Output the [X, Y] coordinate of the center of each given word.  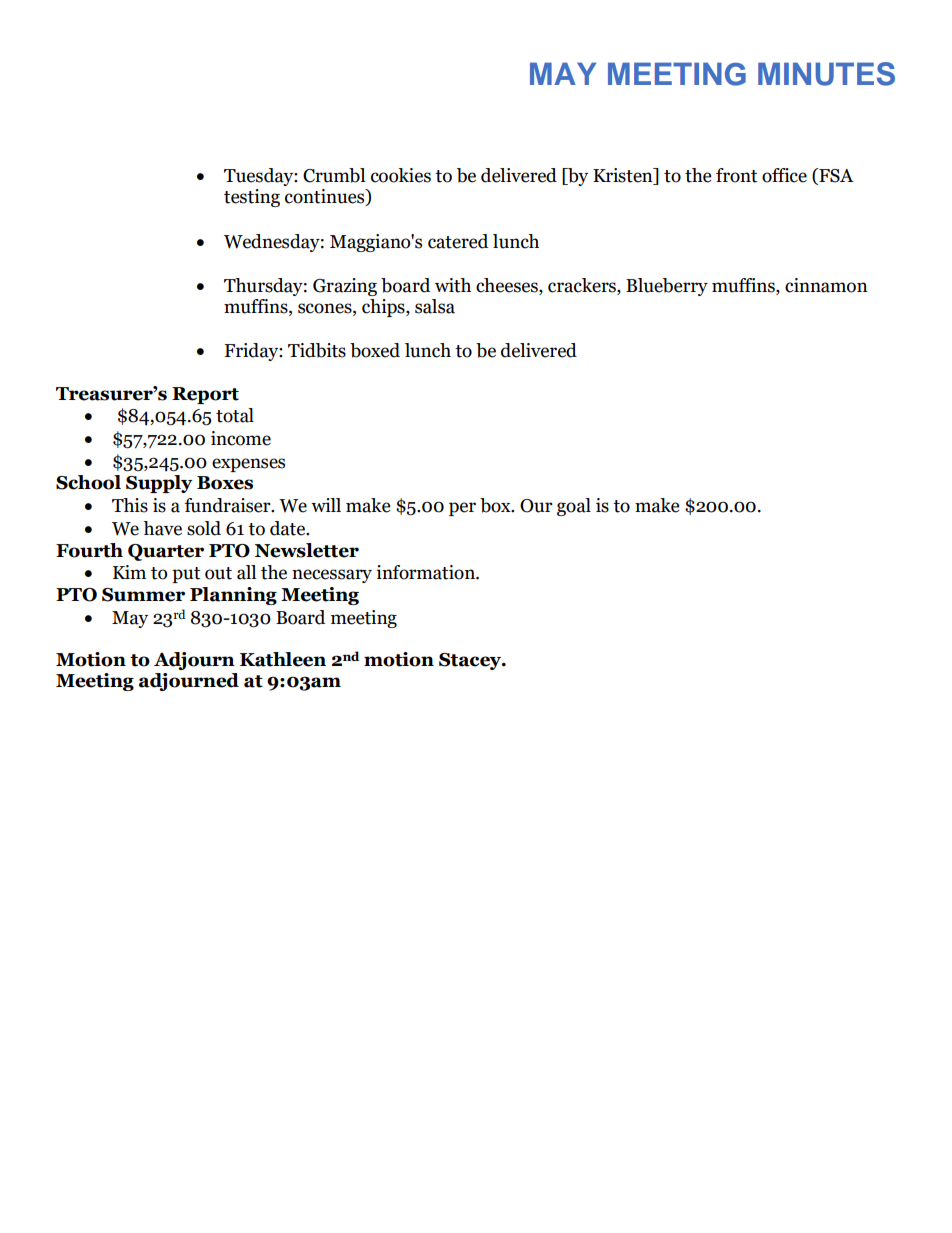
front [736, 175]
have [162, 528]
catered [458, 241]
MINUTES [826, 74]
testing [252, 198]
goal [574, 507]
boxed [375, 350]
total [235, 415]
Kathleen [283, 659]
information [426, 572]
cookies [401, 175]
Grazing [345, 287]
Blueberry [667, 287]
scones [326, 308]
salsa [435, 306]
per [462, 509]
